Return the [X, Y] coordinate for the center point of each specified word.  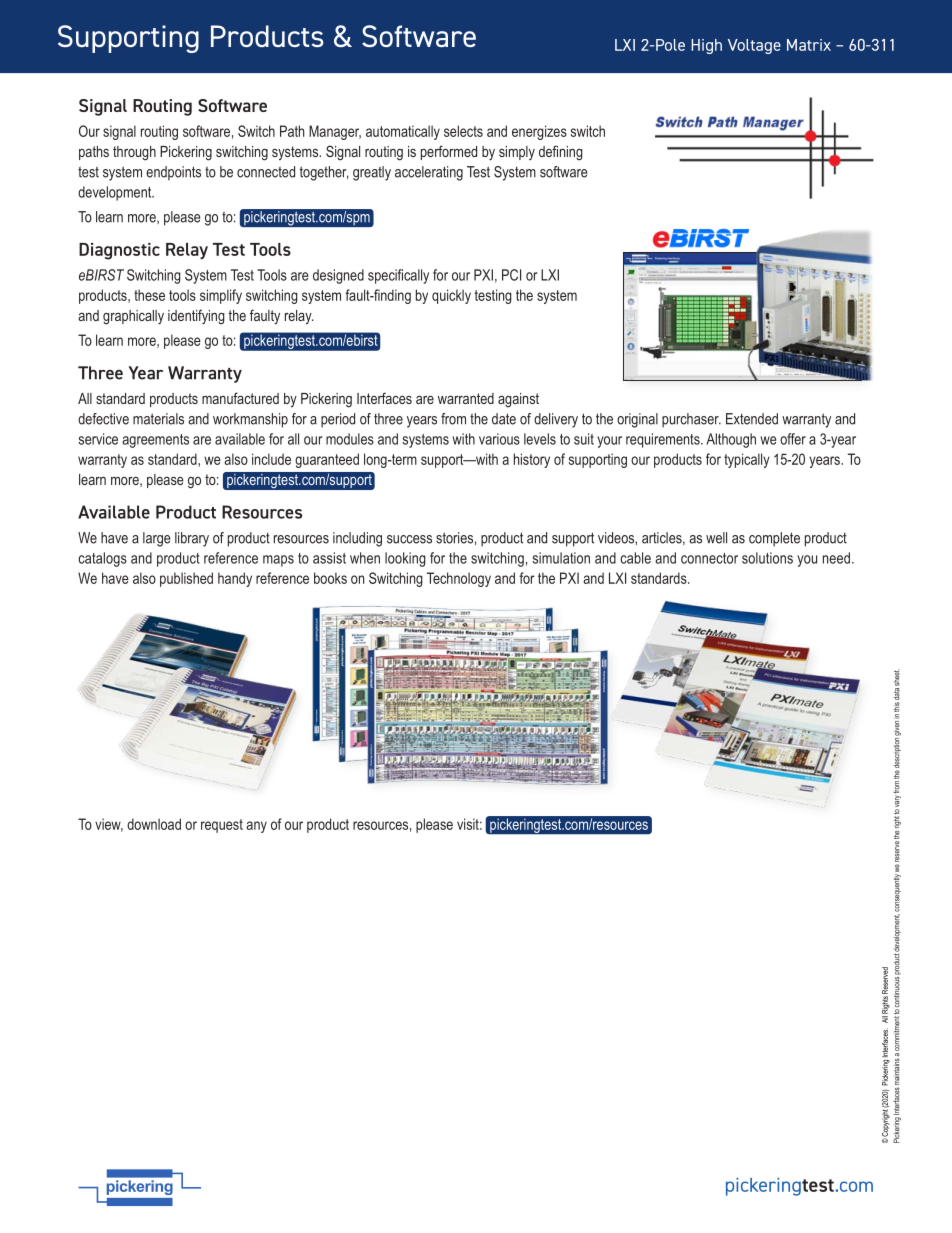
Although [731, 440]
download [154, 824]
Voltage [754, 46]
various [499, 439]
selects [463, 131]
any [256, 827]
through [134, 153]
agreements [155, 441]
